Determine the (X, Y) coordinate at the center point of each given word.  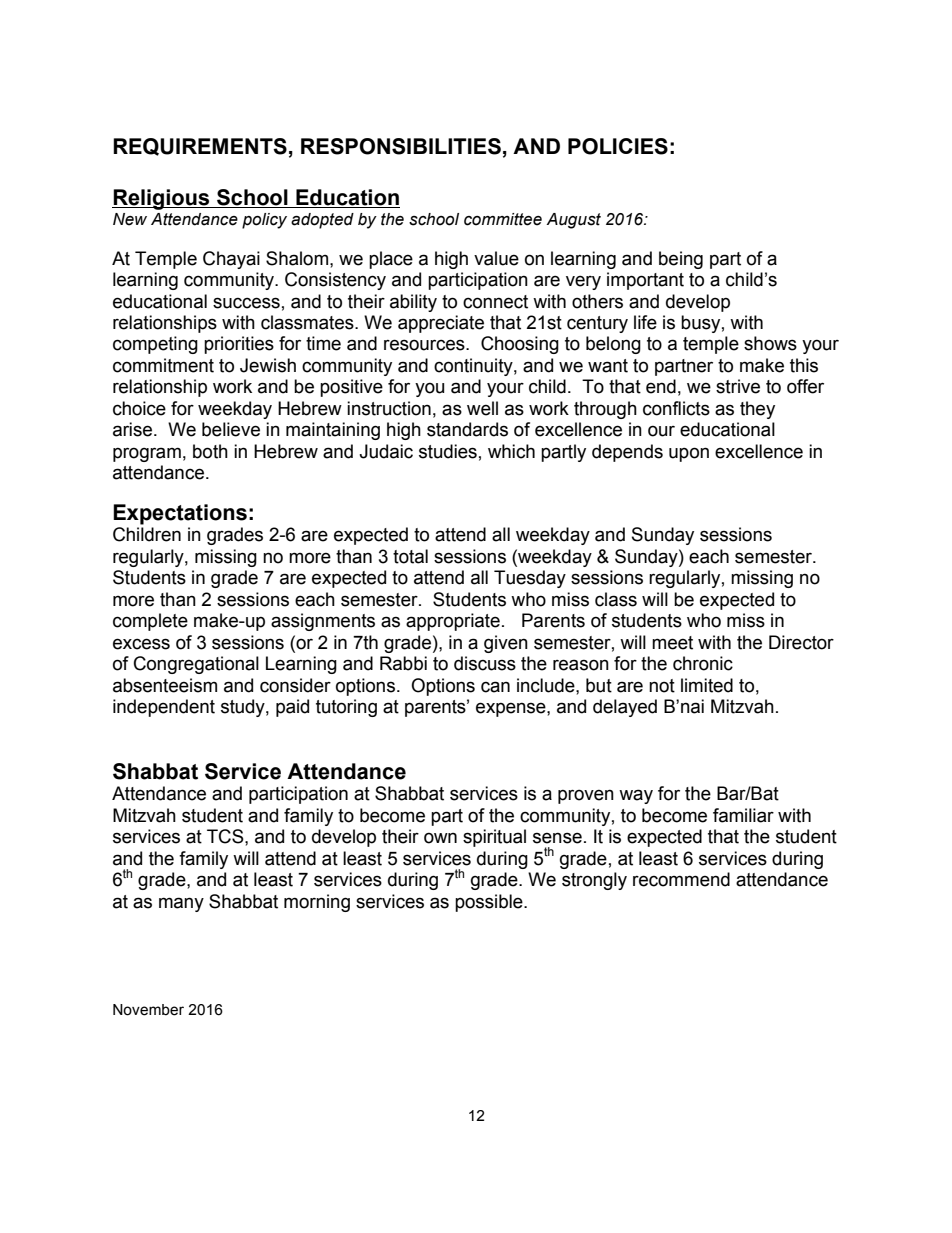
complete (150, 622)
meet (672, 643)
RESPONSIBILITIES (401, 146)
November (148, 1010)
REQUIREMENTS (200, 147)
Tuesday (530, 579)
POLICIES (618, 146)
